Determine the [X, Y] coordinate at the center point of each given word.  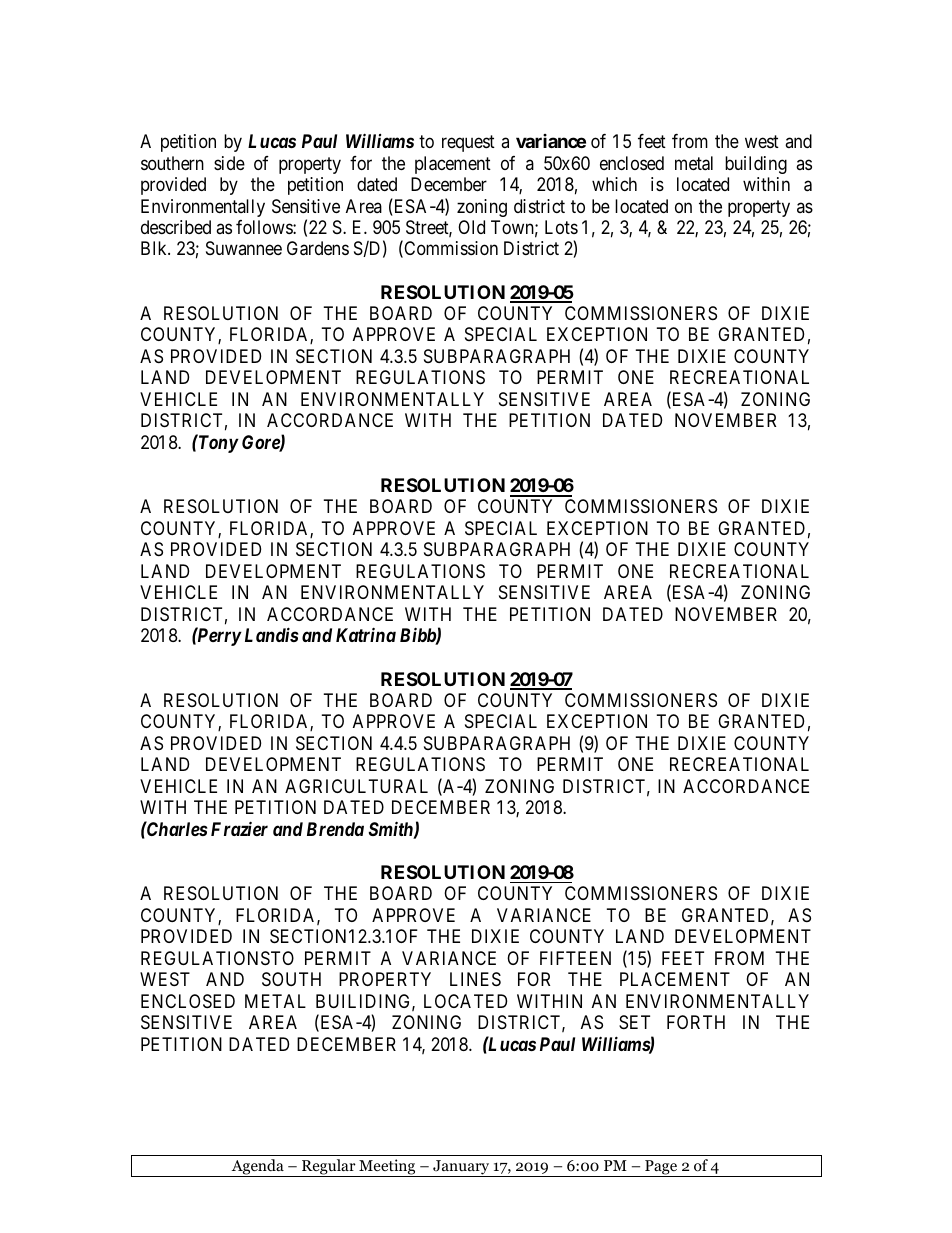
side [229, 163]
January [461, 1168]
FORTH [696, 1022]
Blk [155, 248]
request [468, 143]
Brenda [335, 829]
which [614, 184]
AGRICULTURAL [356, 786]
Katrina [366, 634]
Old [471, 227]
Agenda [257, 1168]
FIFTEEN [575, 958]
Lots [561, 227]
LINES [475, 979]
